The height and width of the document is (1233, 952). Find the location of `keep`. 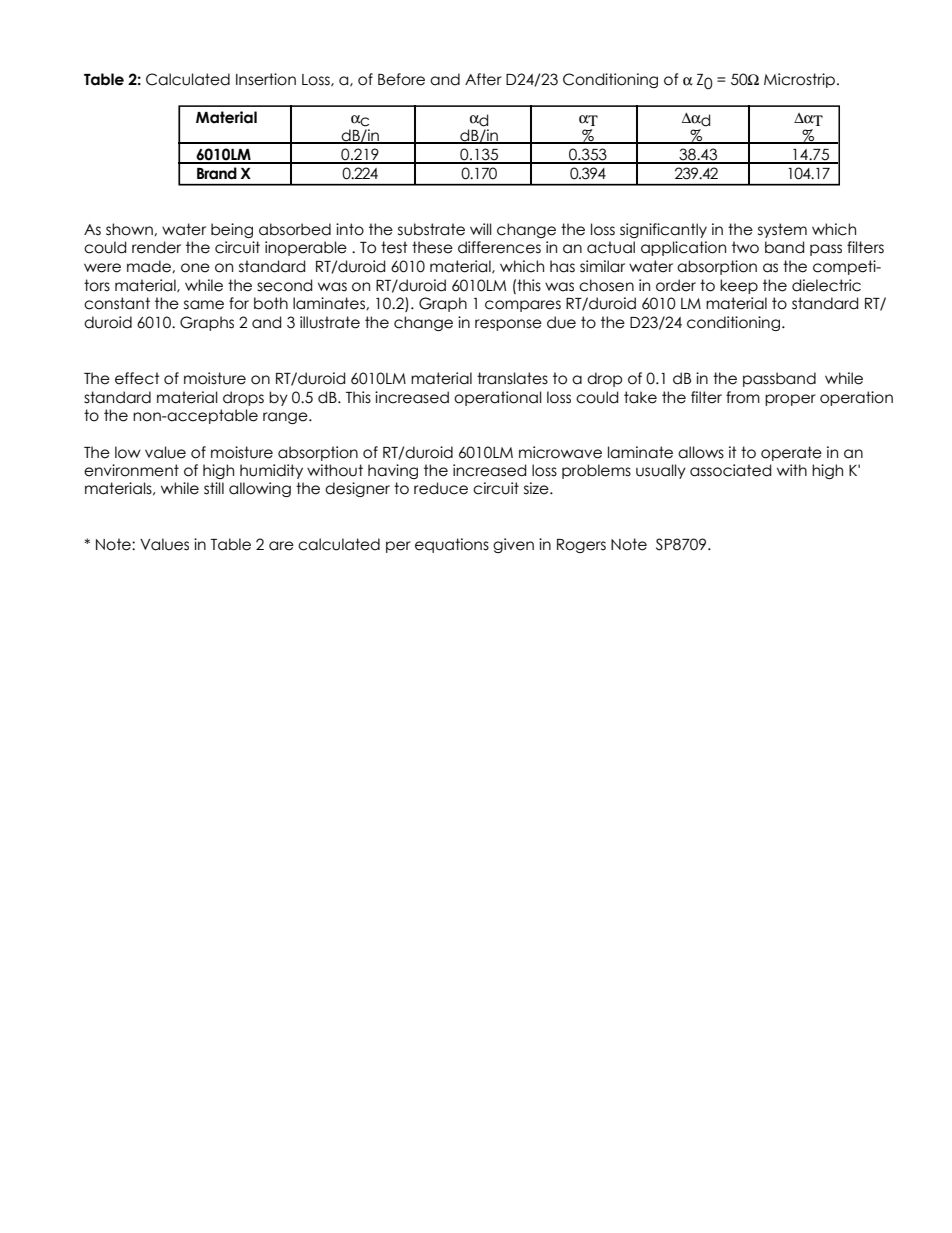

keep is located at coordinates (739, 286).
